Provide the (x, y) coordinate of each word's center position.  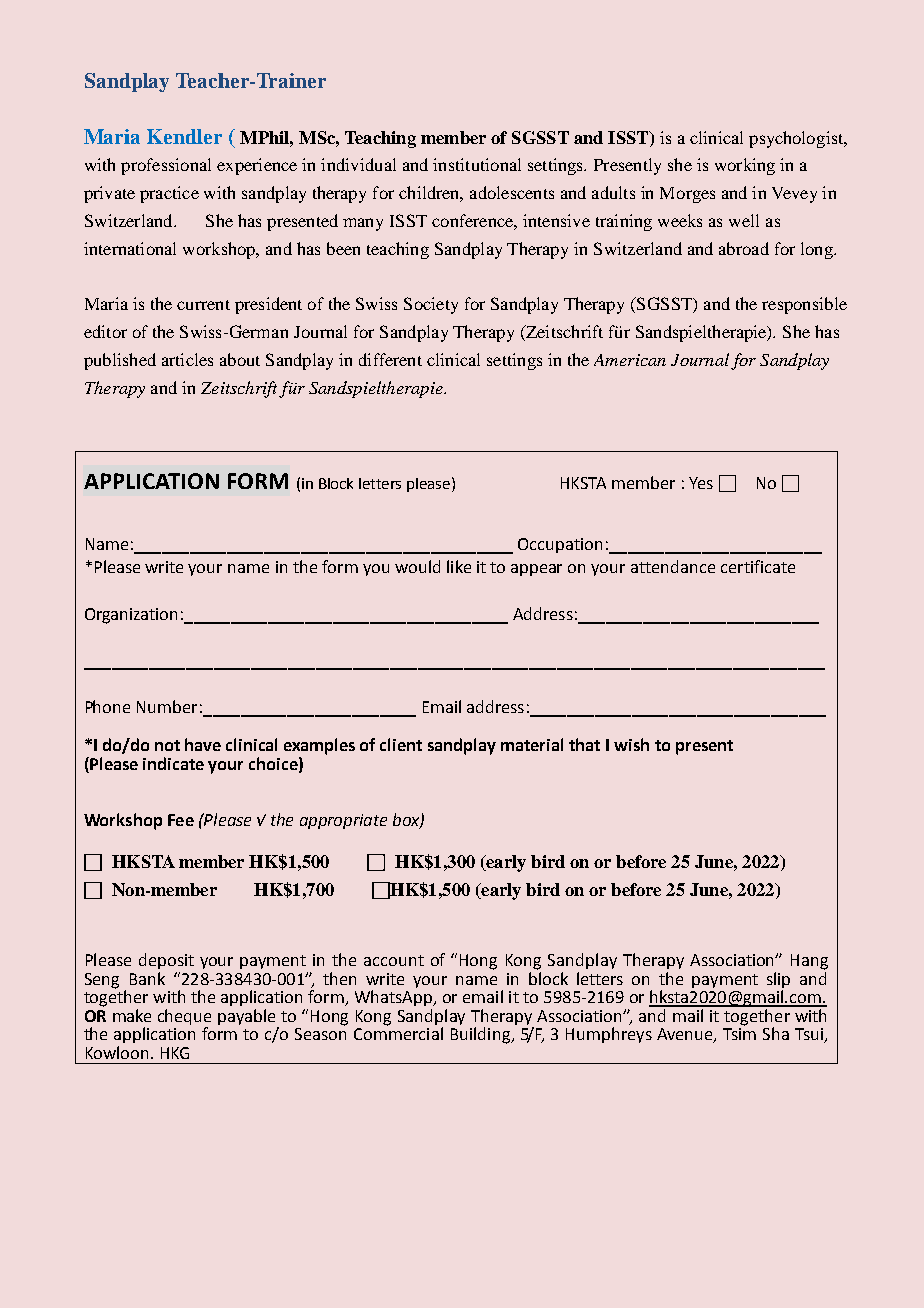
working (745, 166)
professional (166, 166)
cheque (184, 1018)
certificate (758, 566)
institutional (477, 164)
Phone (108, 706)
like (459, 566)
